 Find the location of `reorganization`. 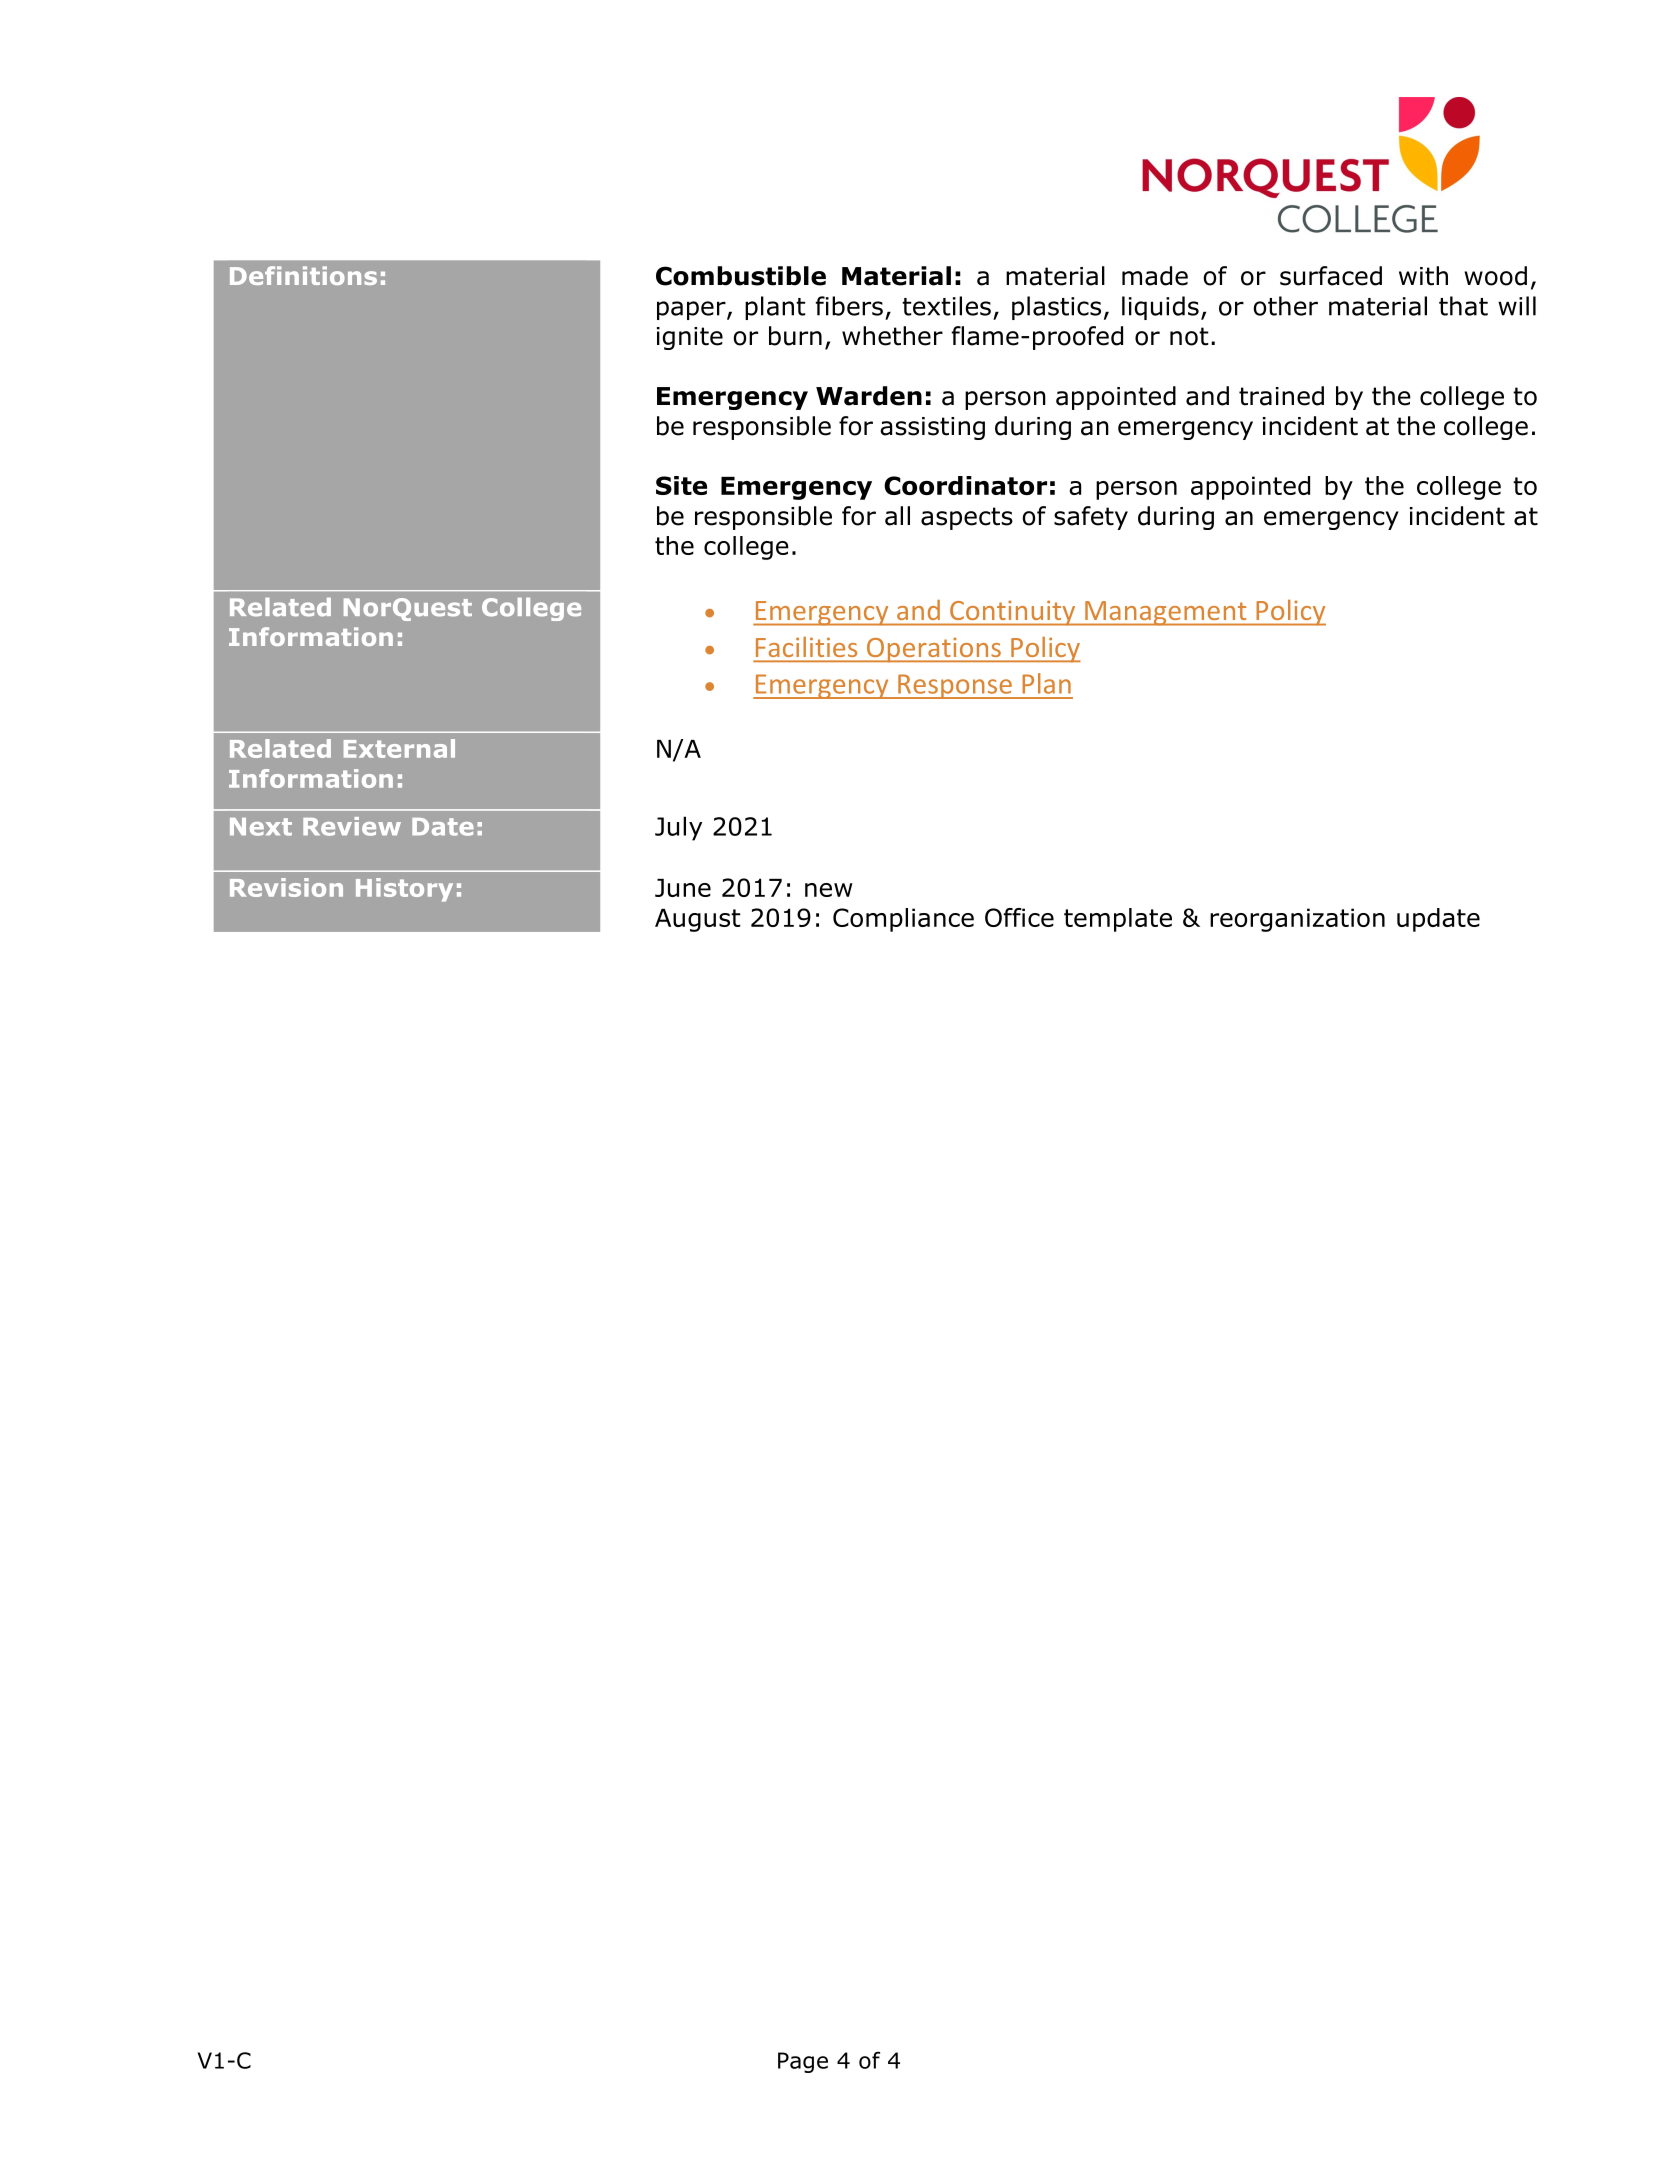

reorganization is located at coordinates (1297, 920).
